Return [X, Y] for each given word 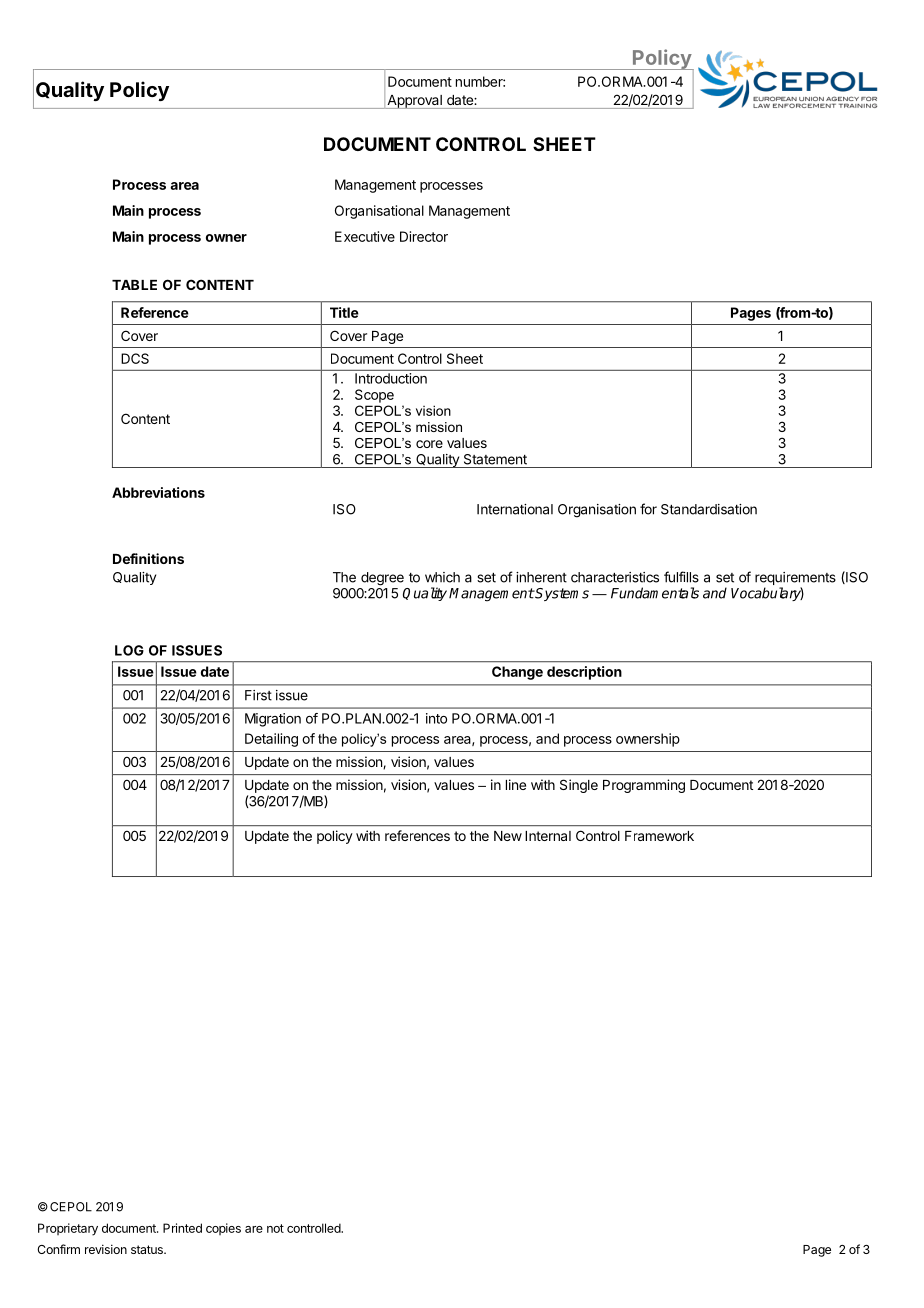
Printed [182, 1228]
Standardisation [709, 509]
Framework [659, 836]
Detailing [271, 740]
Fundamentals [655, 593]
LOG [129, 650]
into [436, 718]
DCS [135, 358]
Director [424, 236]
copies [223, 1229]
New [508, 836]
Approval [414, 102]
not [275, 1228]
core [429, 444]
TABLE [134, 285]
